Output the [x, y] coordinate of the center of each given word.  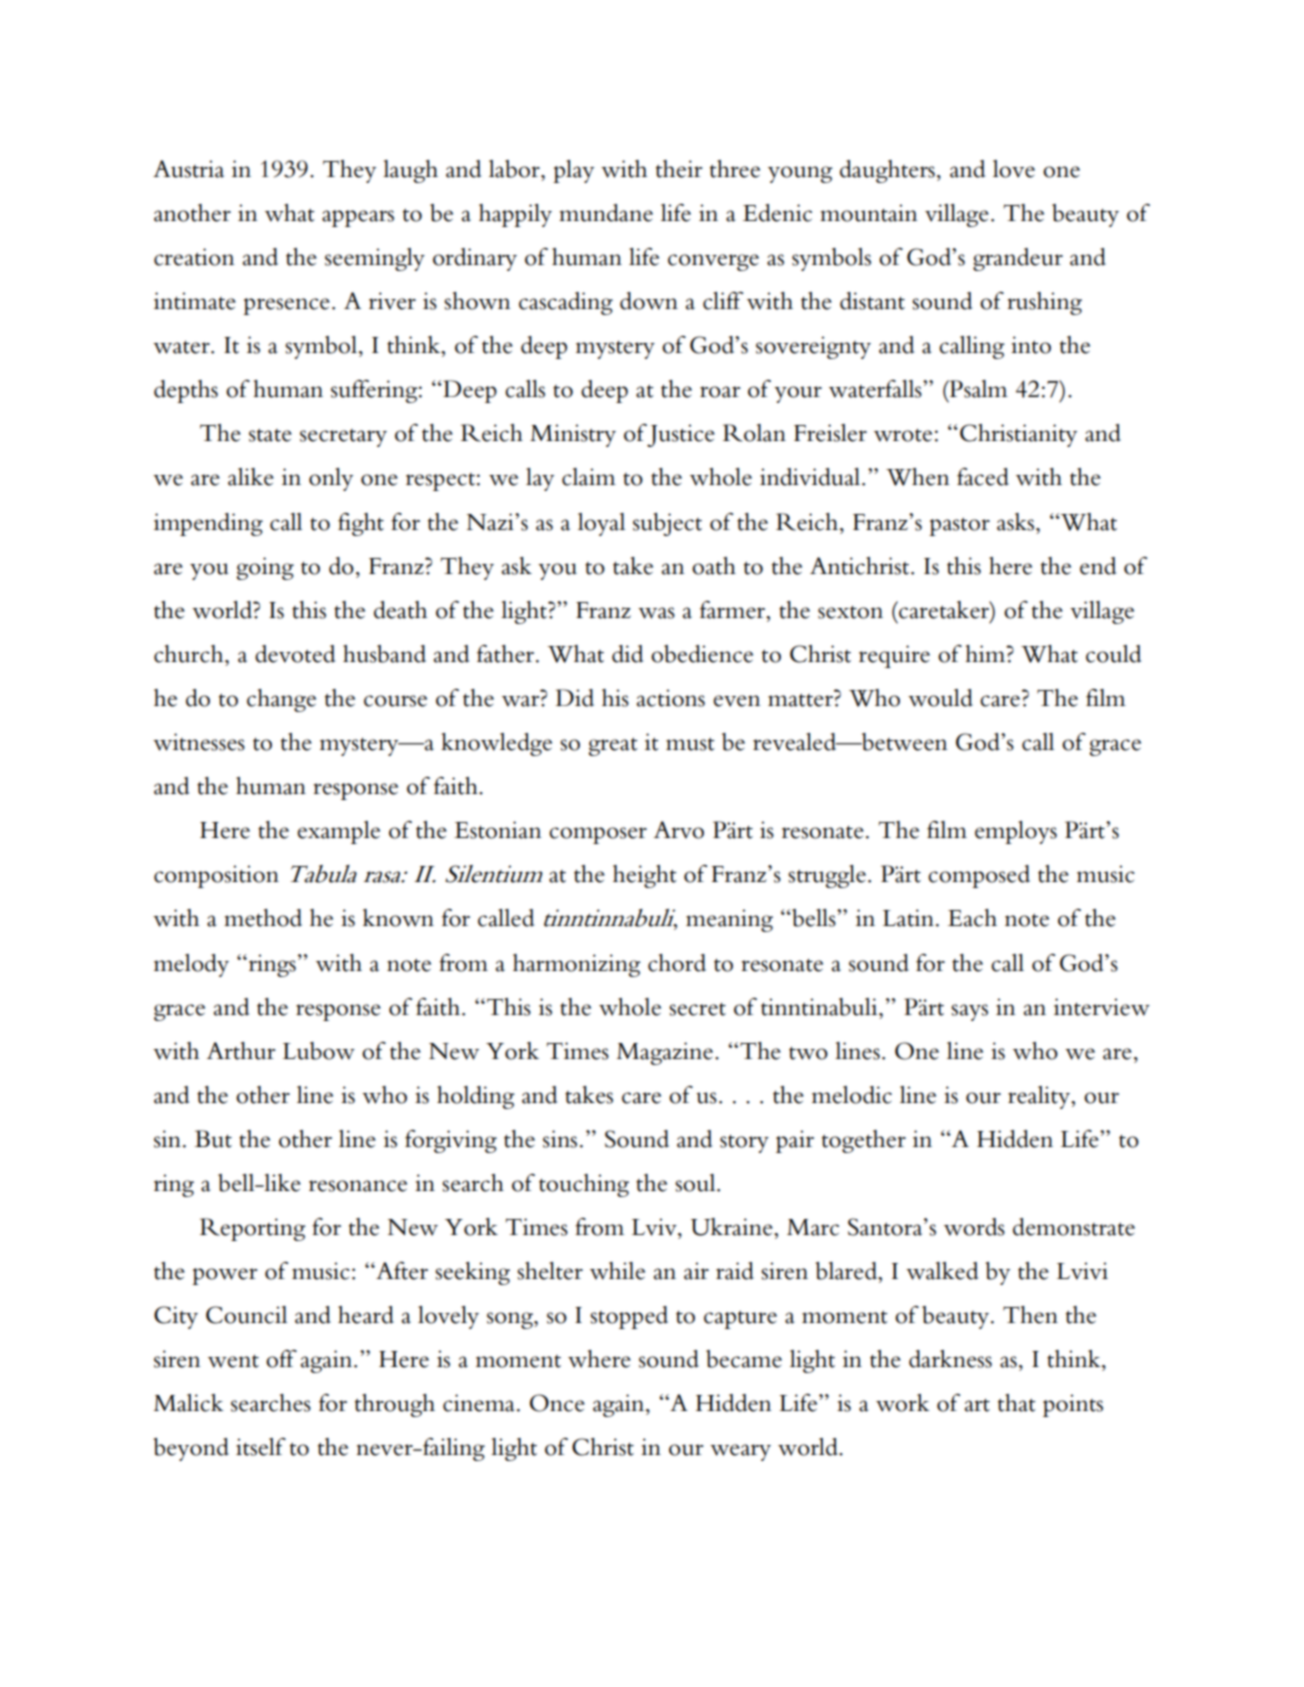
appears [358, 218]
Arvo [679, 830]
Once [557, 1403]
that [1017, 1403]
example [338, 832]
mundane [606, 213]
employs [1016, 832]
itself [261, 1447]
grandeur [1018, 259]
